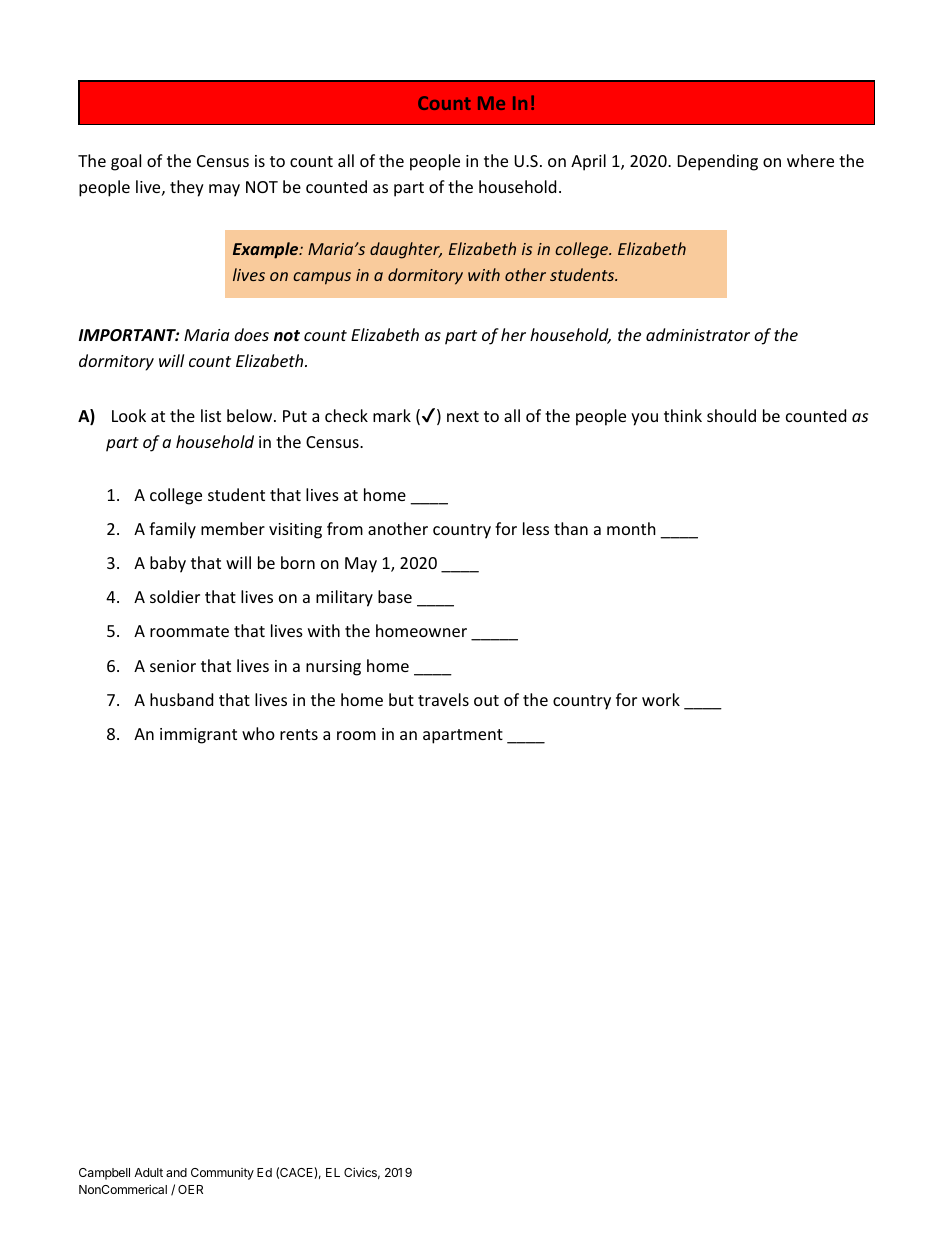  What do you see at coordinates (443, 699) in the document?
I see `travels` at bounding box center [443, 699].
